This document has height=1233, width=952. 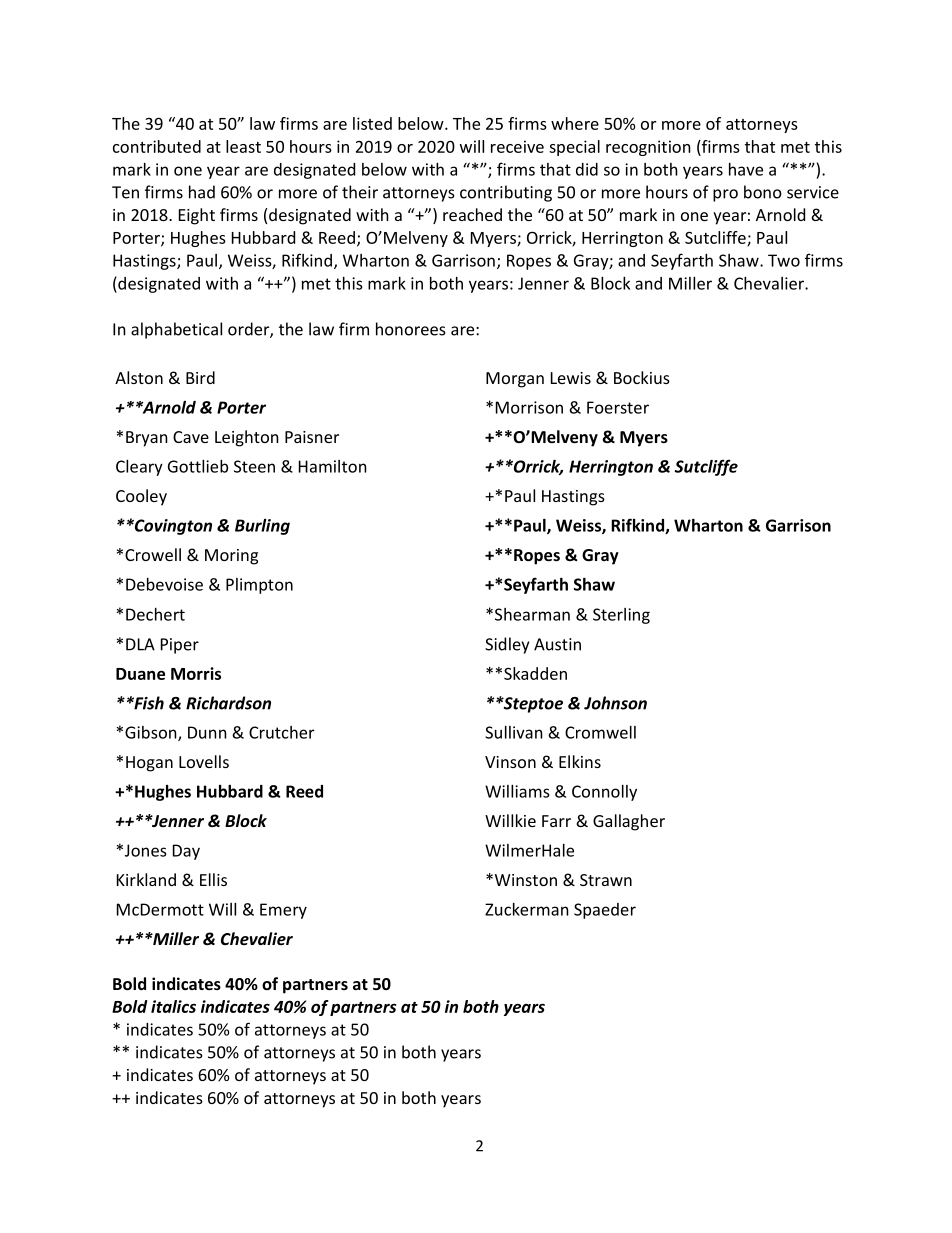 What do you see at coordinates (746, 169) in the document?
I see `have` at bounding box center [746, 169].
